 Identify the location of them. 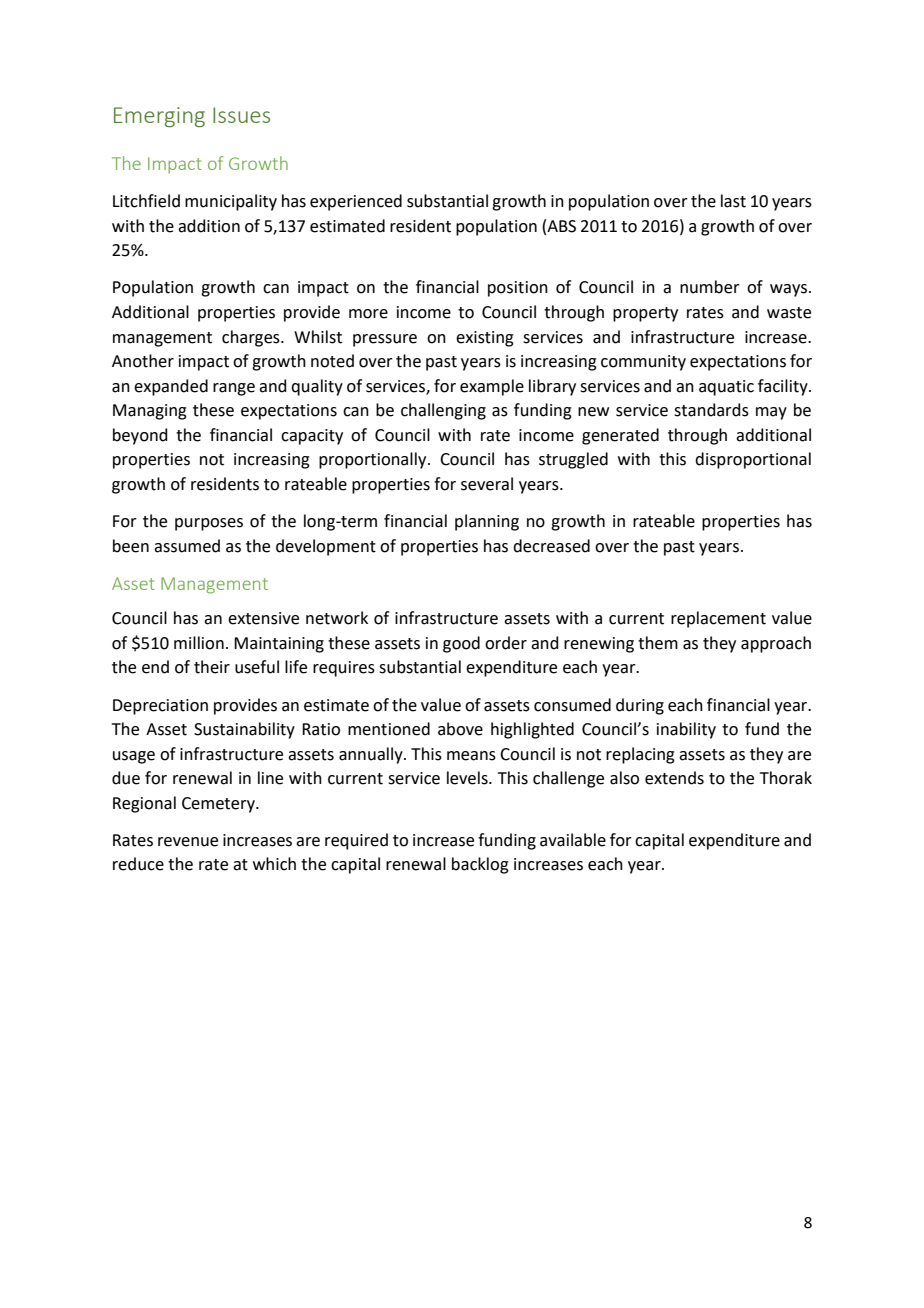
(658, 643).
